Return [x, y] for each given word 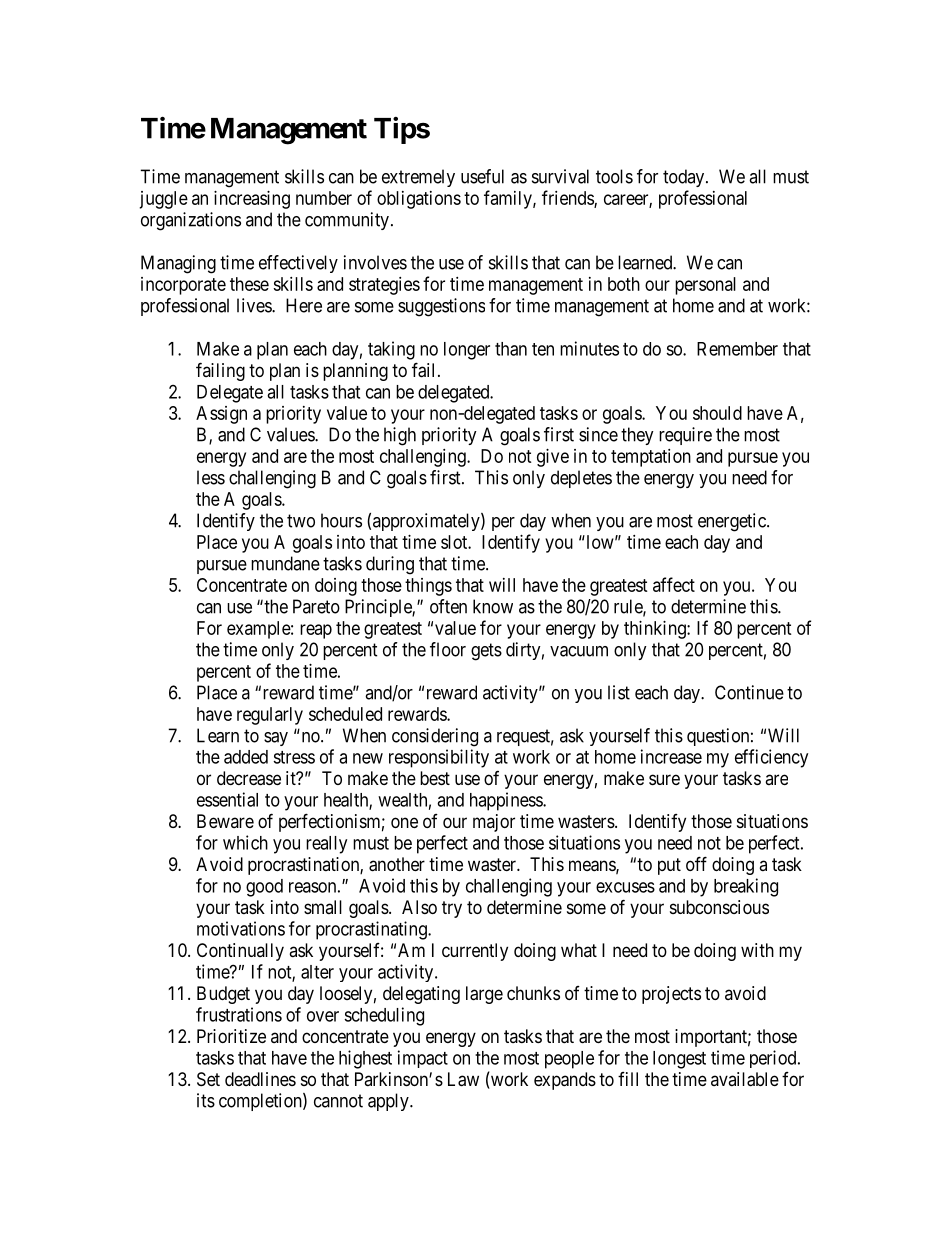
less [211, 477]
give [553, 458]
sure [664, 779]
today [685, 178]
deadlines [260, 1079]
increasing [252, 200]
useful [482, 176]
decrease [249, 778]
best [435, 778]
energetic [733, 522]
